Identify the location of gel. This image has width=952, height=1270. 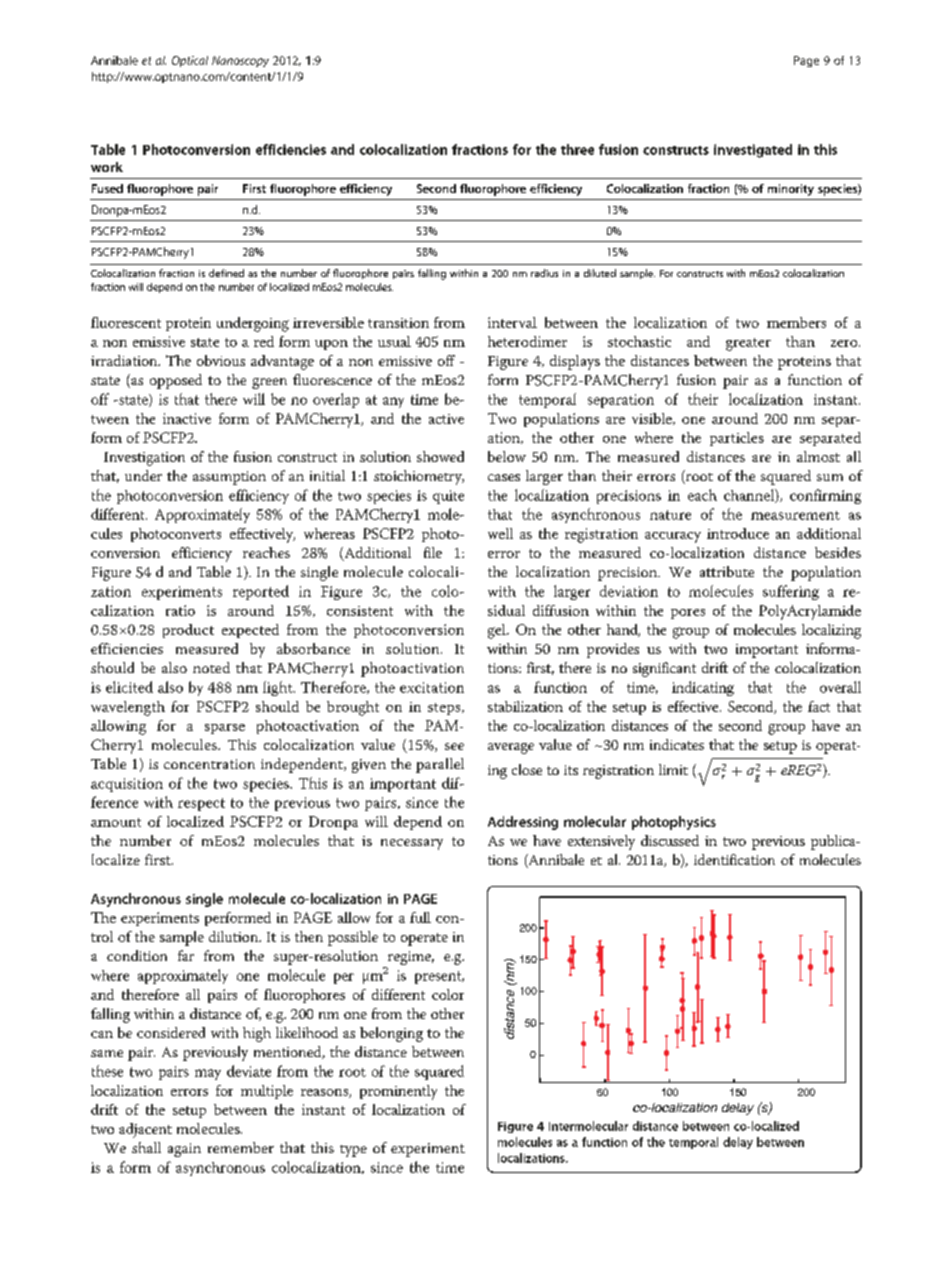
(498, 631).
